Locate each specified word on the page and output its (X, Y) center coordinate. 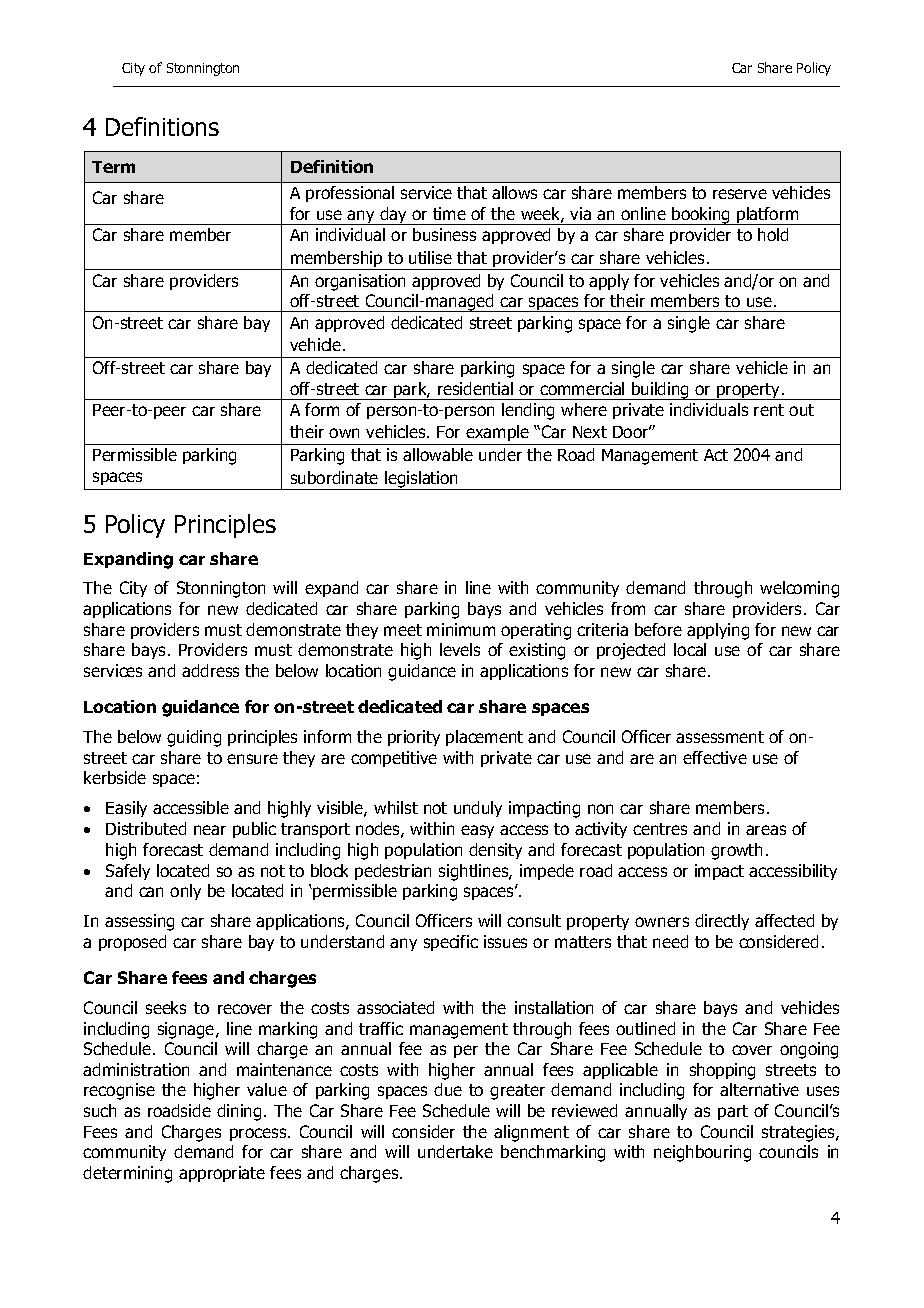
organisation (360, 282)
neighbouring (702, 1153)
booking (701, 216)
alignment (531, 1133)
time (449, 213)
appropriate (222, 1174)
